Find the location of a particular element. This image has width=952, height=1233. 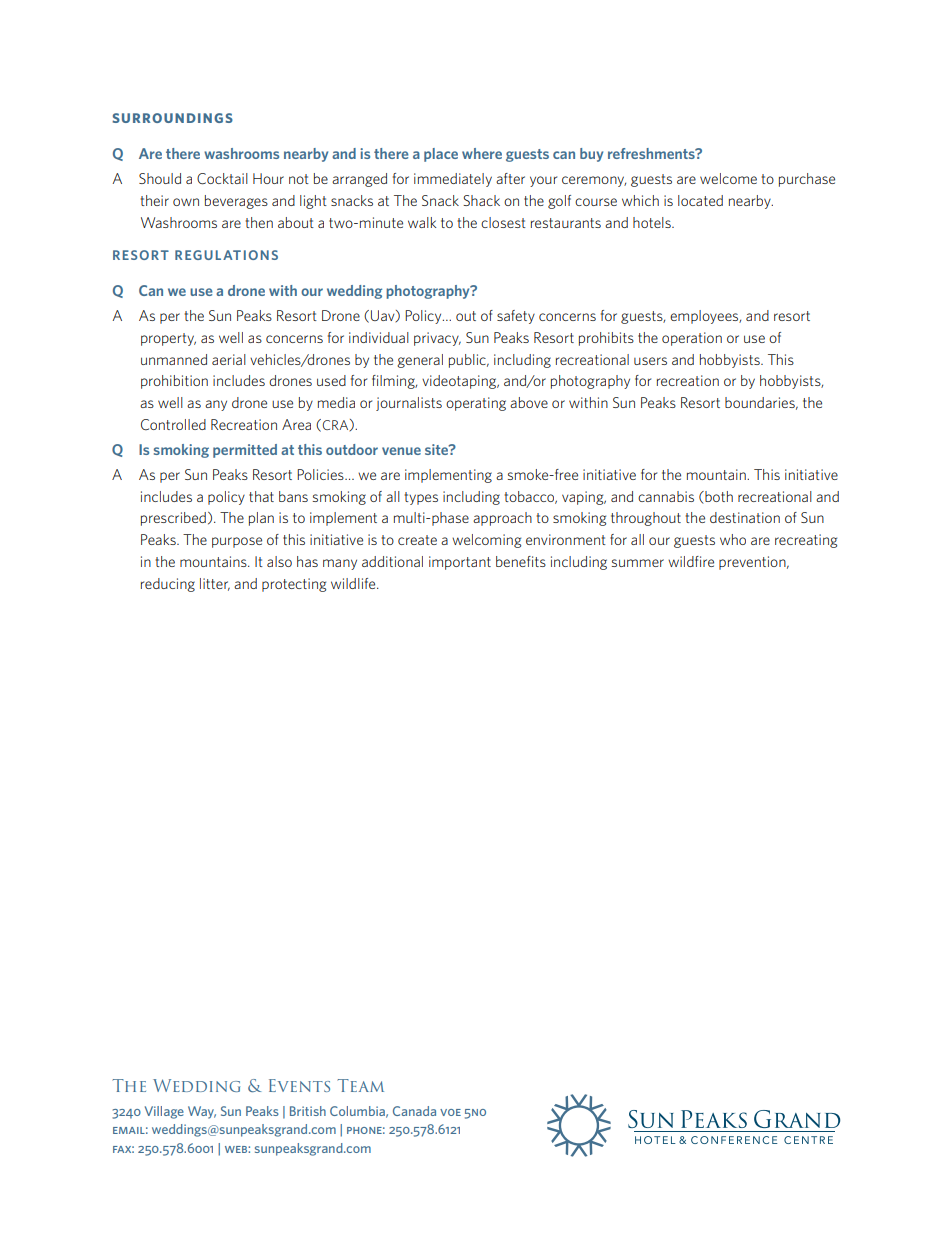

Canada is located at coordinates (414, 1111).
